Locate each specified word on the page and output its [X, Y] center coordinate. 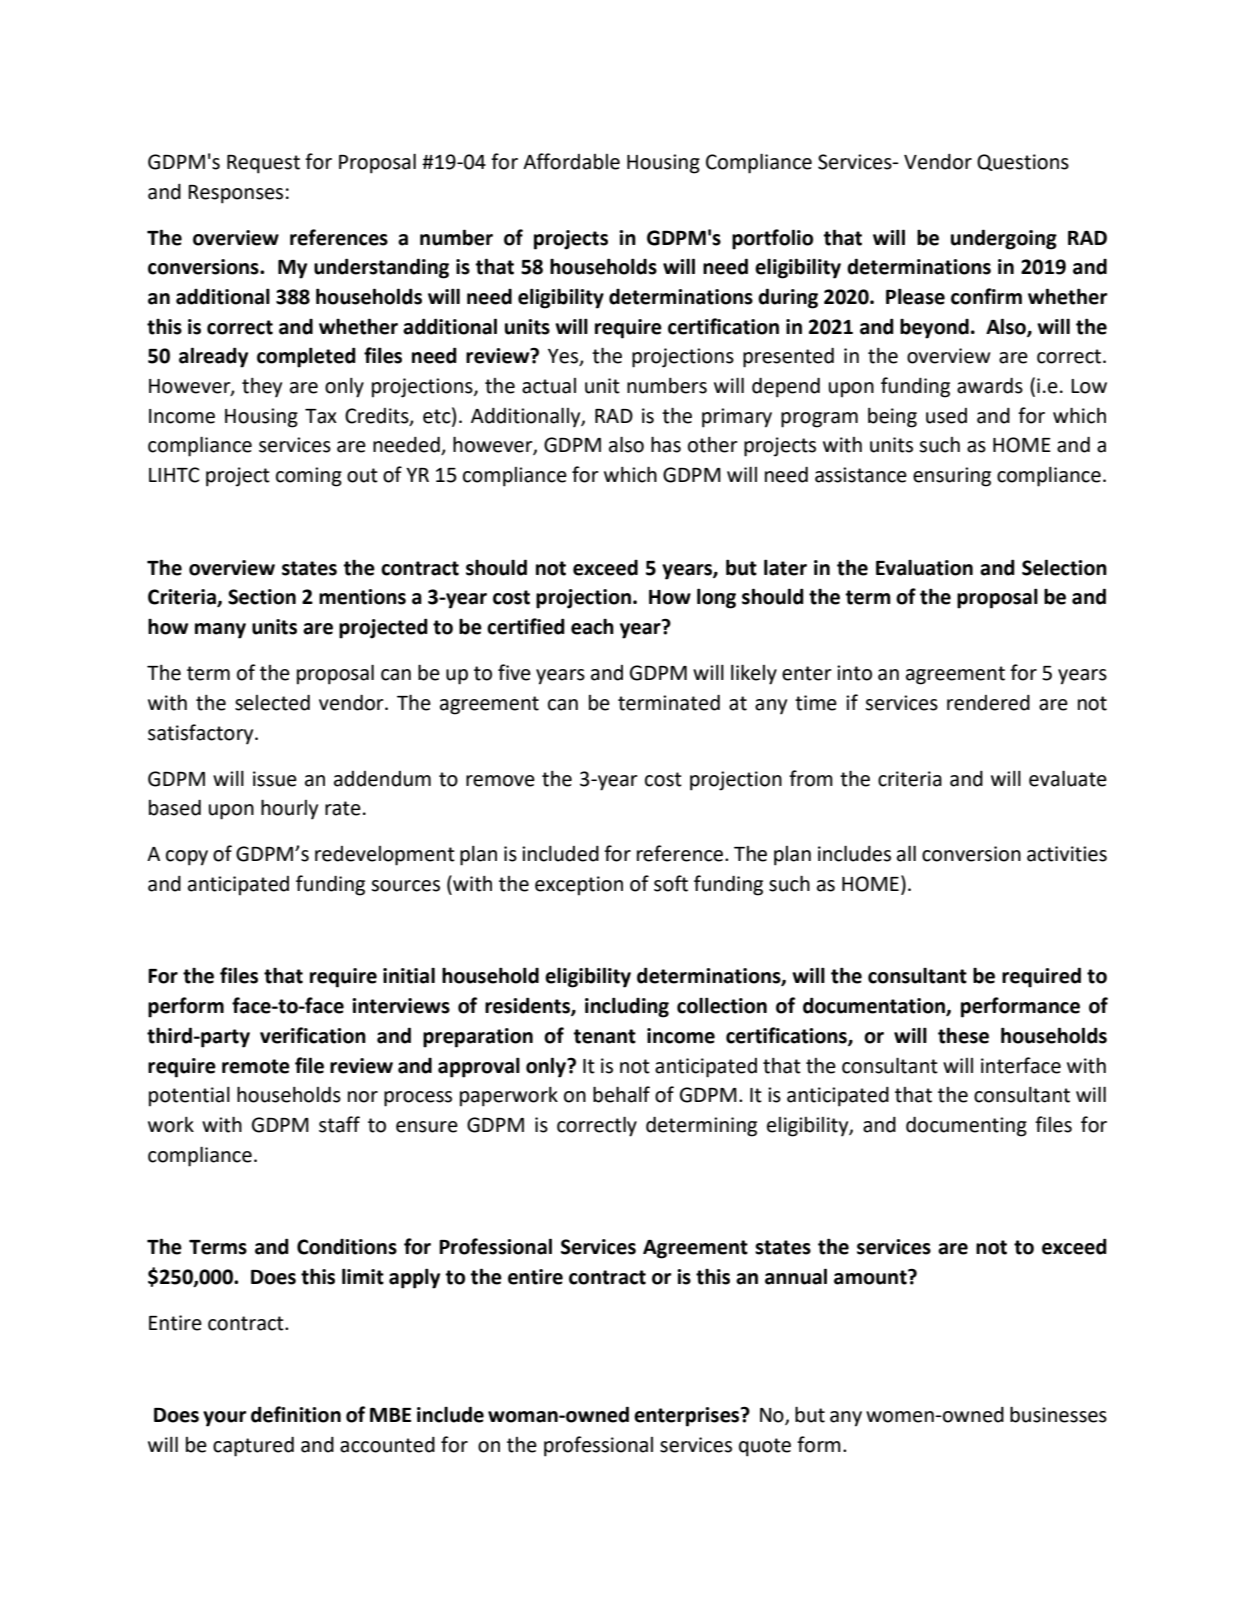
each [592, 626]
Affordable [571, 161]
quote [765, 1447]
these [963, 1035]
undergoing [1004, 239]
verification [313, 1035]
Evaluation [924, 567]
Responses [235, 194]
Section [262, 597]
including [627, 1007]
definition [296, 1414]
